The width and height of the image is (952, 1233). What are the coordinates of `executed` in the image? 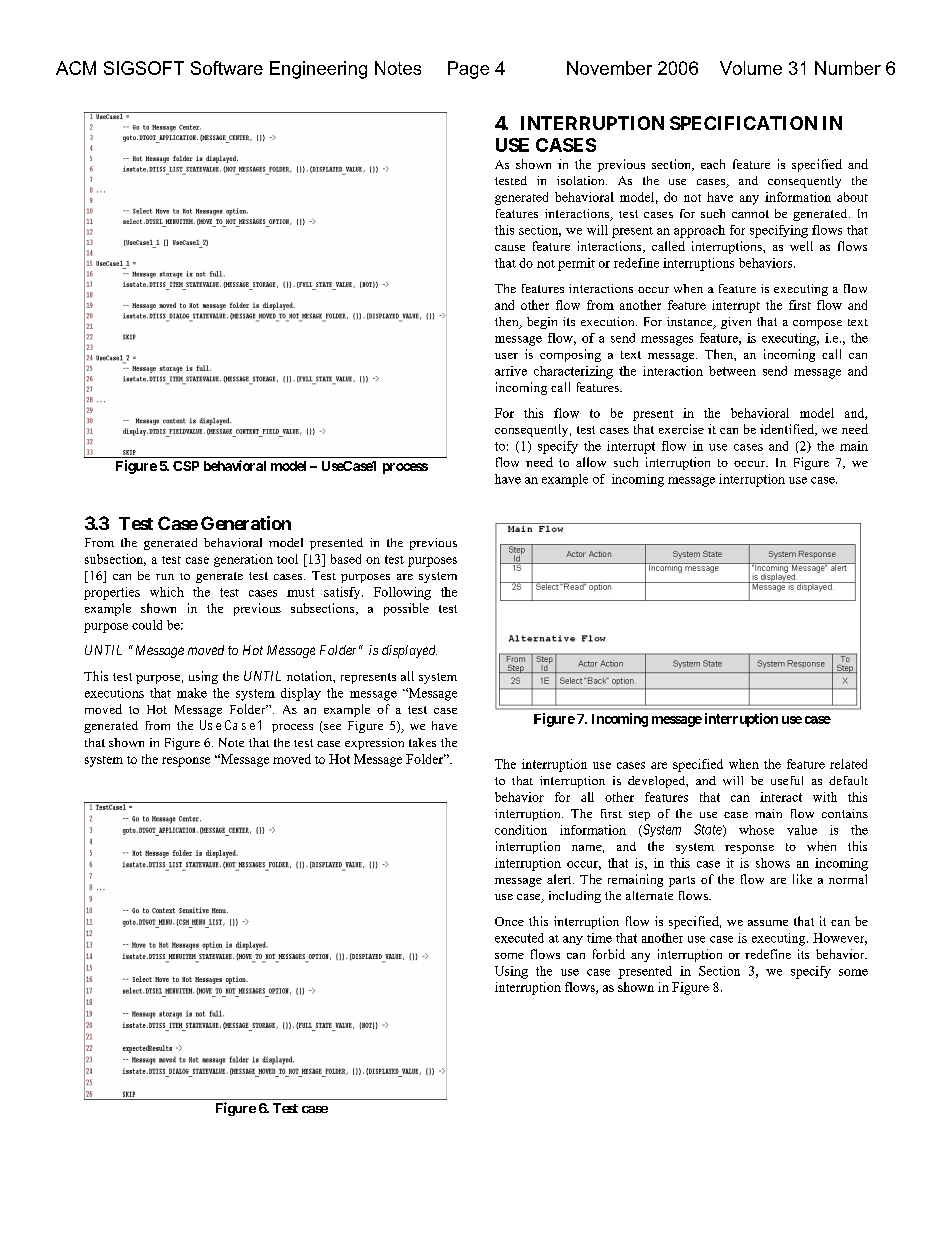 It's located at (519, 938).
